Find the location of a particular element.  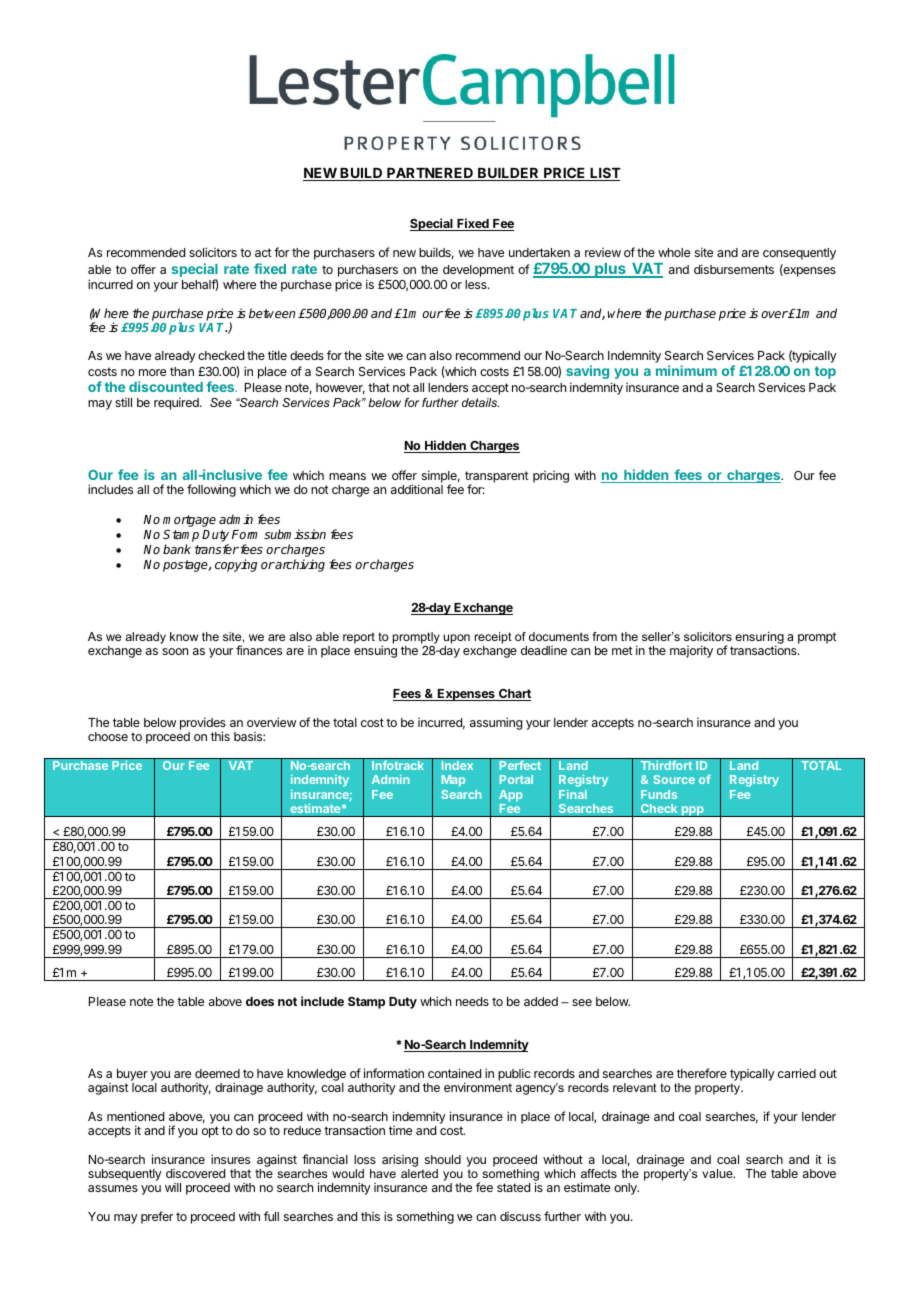

value is located at coordinates (718, 1173).
